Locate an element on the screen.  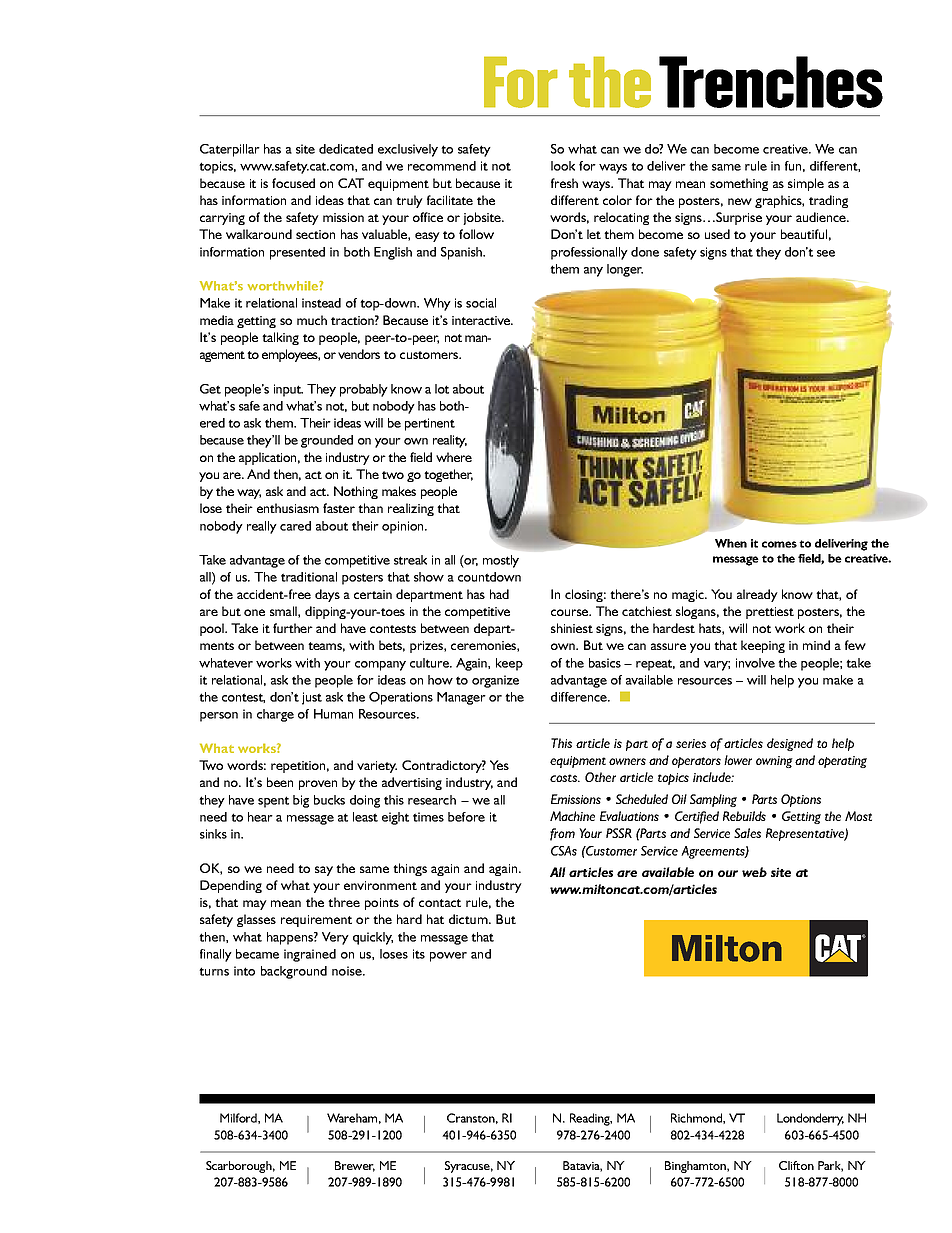
dedicated is located at coordinates (346, 149).
